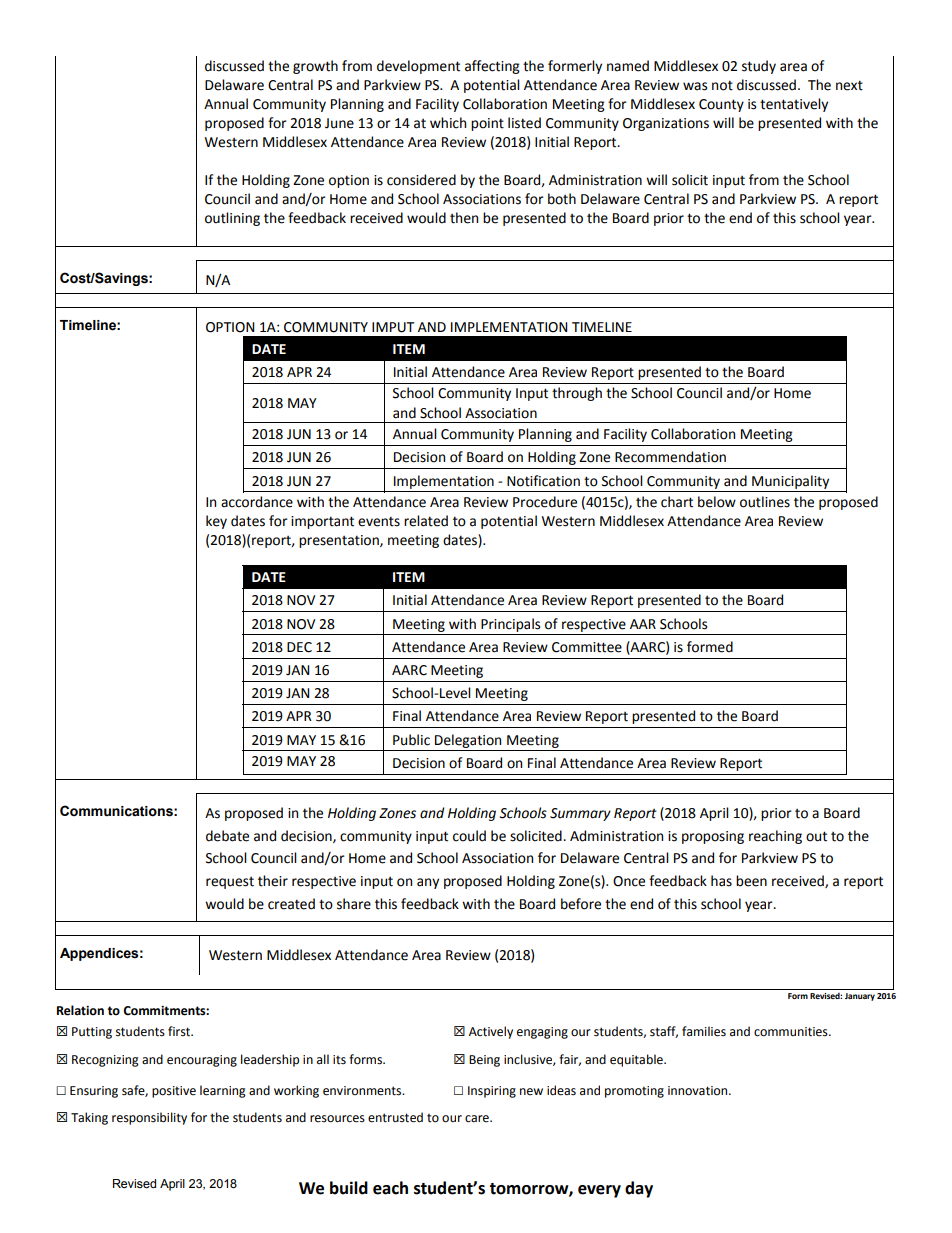  Describe the element at coordinates (232, 219) in the screenshot. I see `outlining` at that location.
